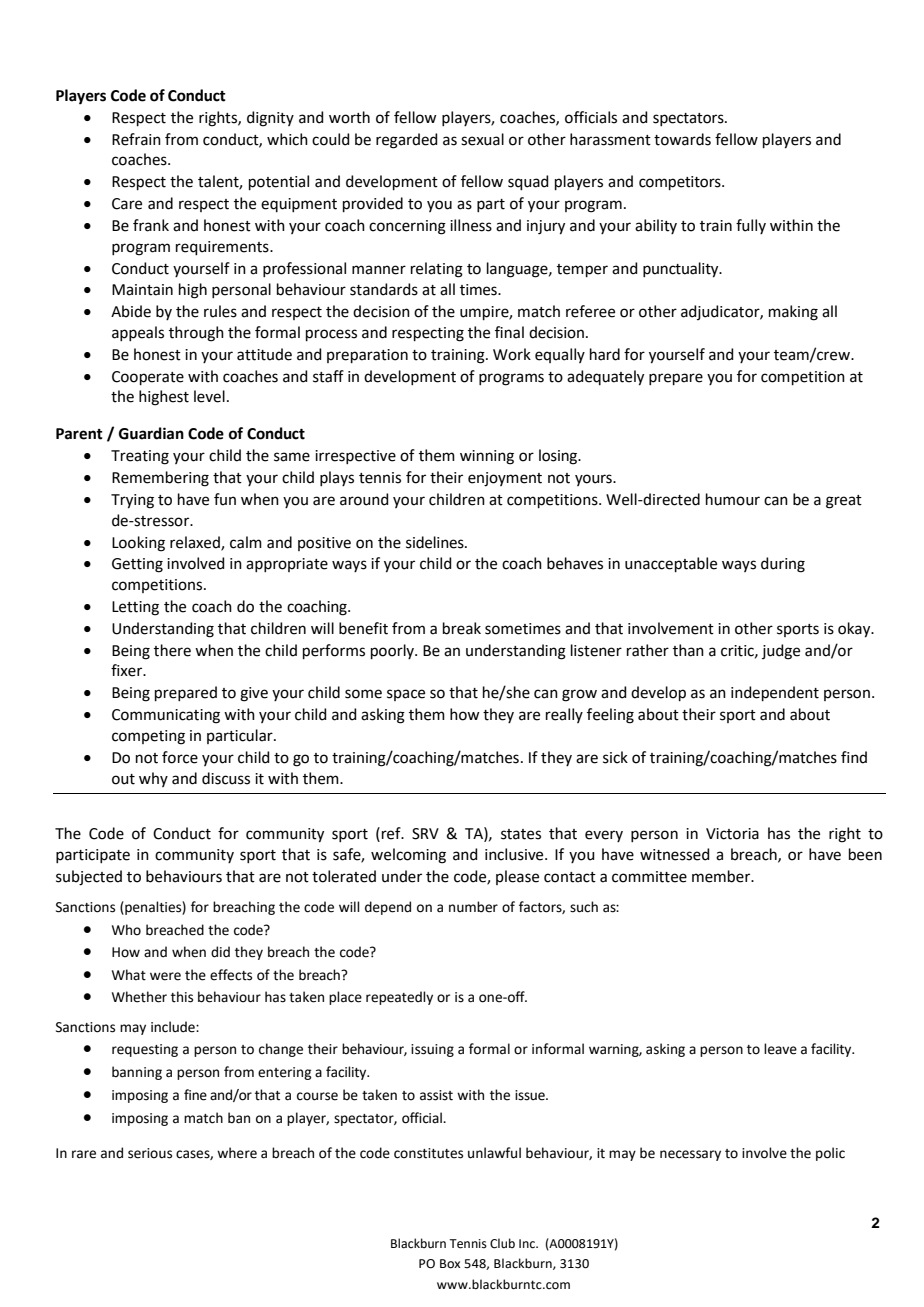 Image resolution: width=924 pixels, height=1307 pixels. Describe the element at coordinates (482, 139) in the image. I see `sexual` at that location.
